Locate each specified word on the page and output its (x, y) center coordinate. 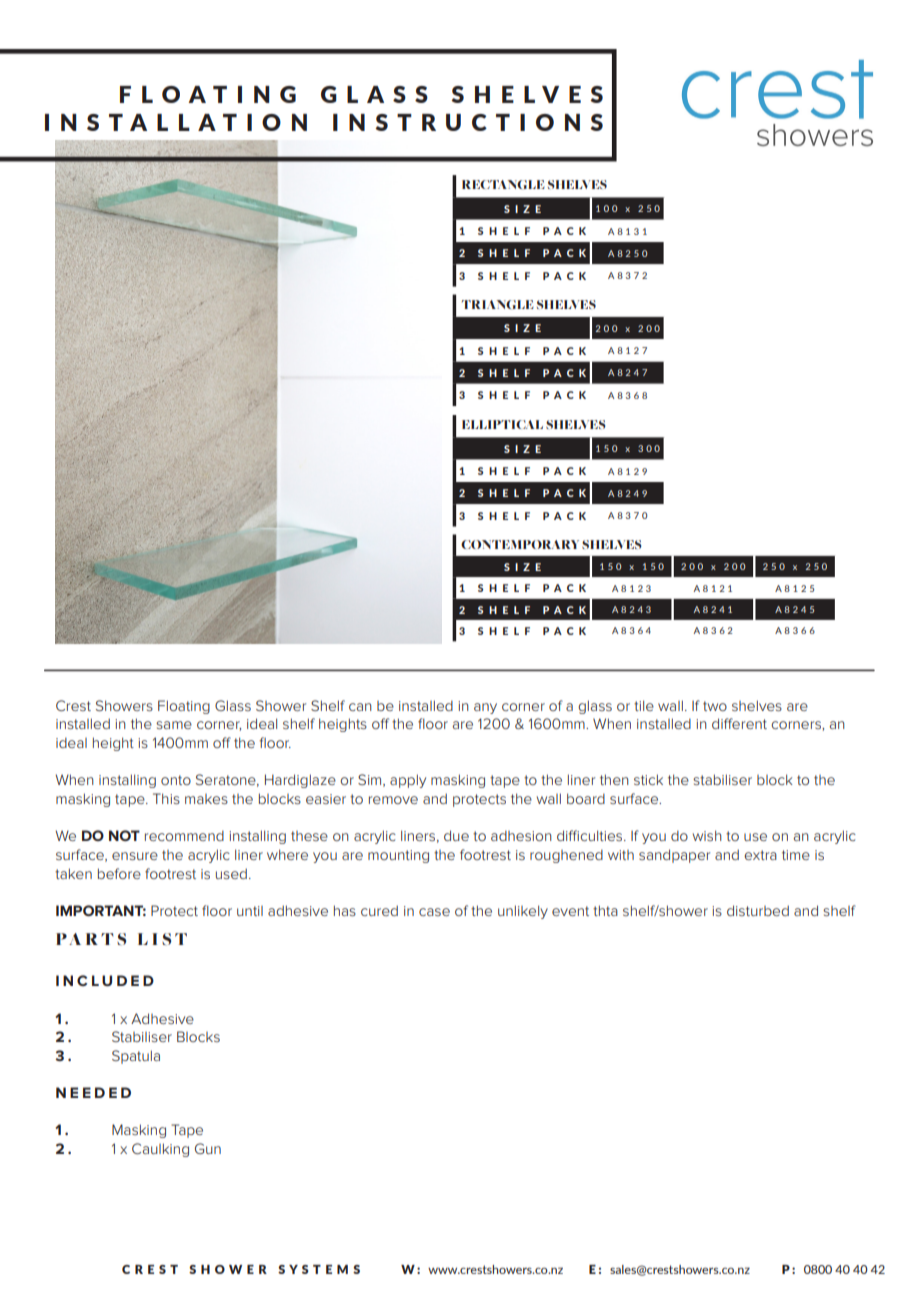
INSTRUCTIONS (468, 122)
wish (707, 835)
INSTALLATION (176, 122)
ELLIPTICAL (502, 424)
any (485, 708)
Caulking (160, 1150)
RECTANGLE (503, 185)
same (174, 725)
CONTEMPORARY (520, 544)
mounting (398, 856)
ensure (135, 856)
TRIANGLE (498, 305)
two (715, 706)
